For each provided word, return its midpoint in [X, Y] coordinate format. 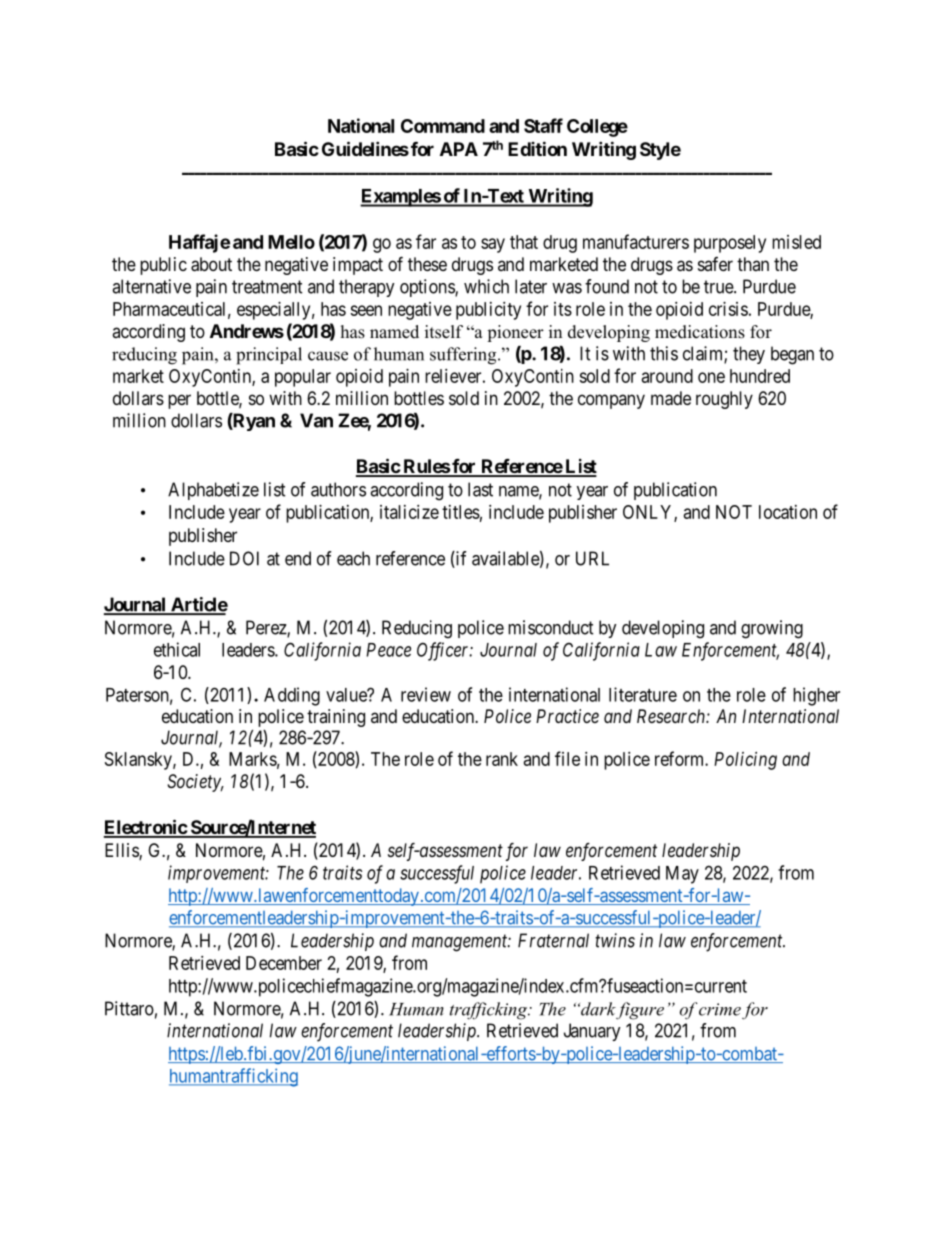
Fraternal [553, 940]
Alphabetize [213, 491]
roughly [724, 400]
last [480, 489]
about [211, 264]
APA [459, 149]
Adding [292, 696]
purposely [730, 244]
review [426, 694]
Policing [745, 761]
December [284, 963]
